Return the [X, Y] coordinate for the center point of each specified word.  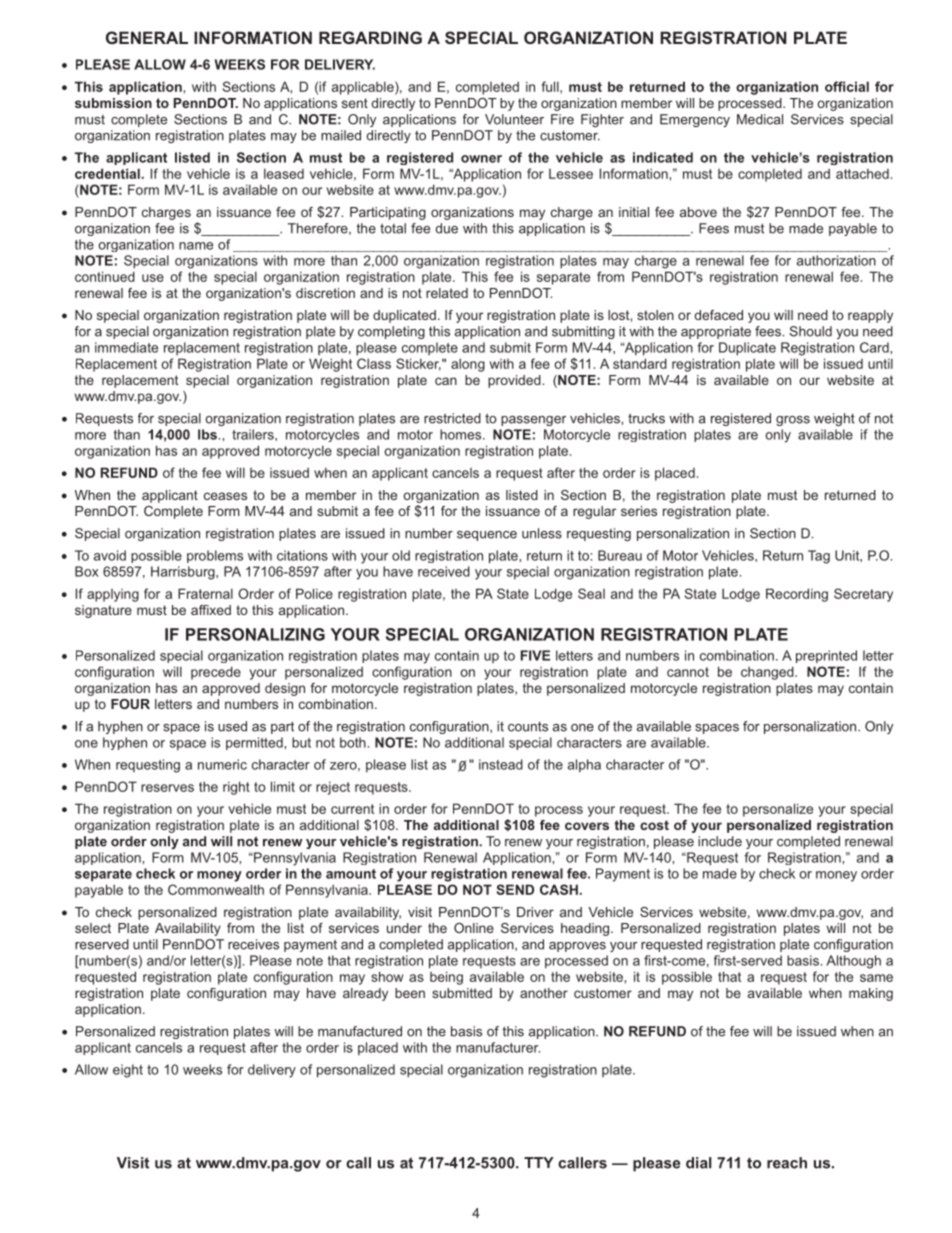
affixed [211, 610]
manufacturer [498, 1047]
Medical [760, 119]
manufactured [360, 1031]
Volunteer [514, 119]
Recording [797, 595]
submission [113, 103]
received [444, 571]
